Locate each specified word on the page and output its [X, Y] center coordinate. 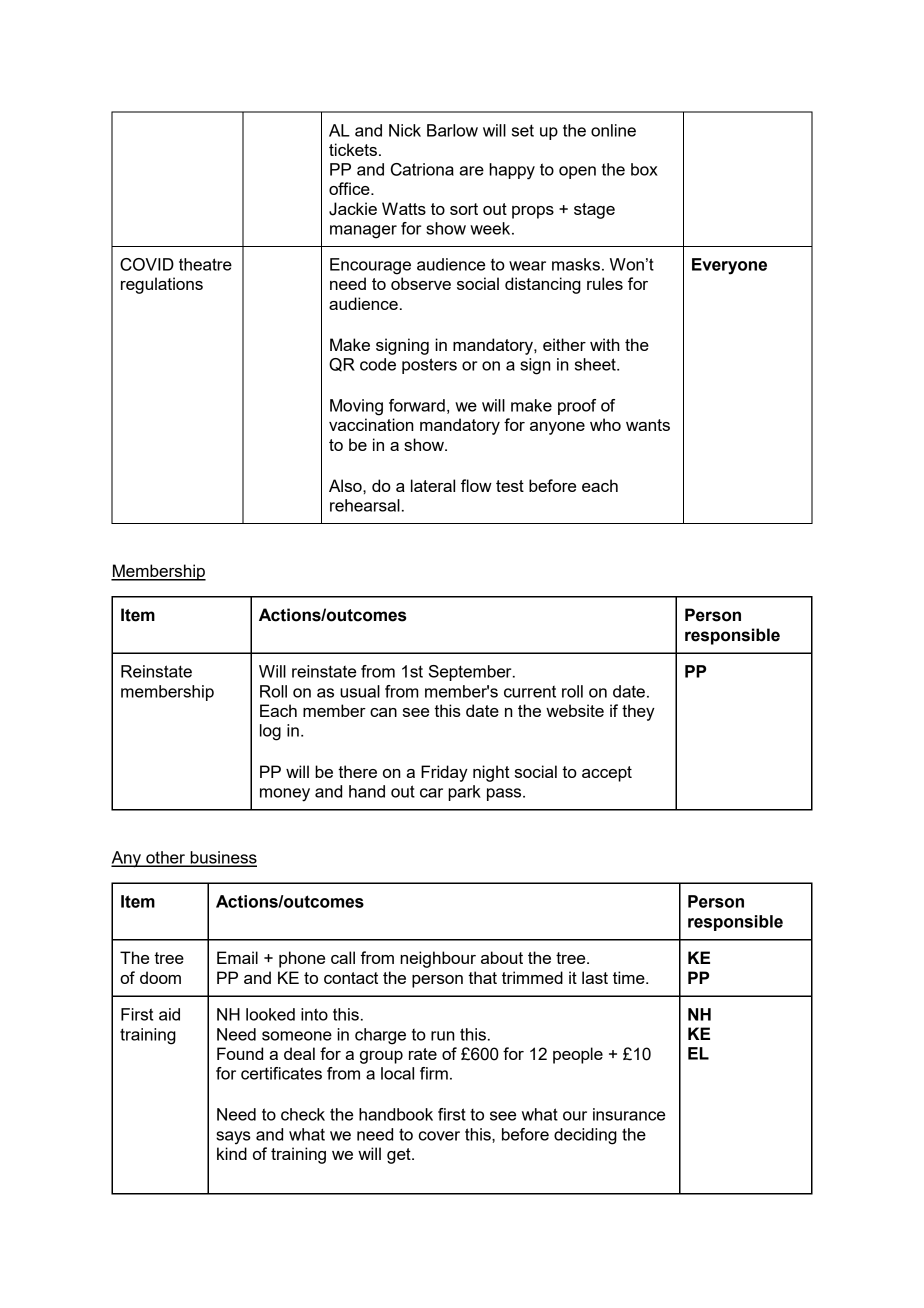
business [222, 858]
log [270, 732]
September [471, 673]
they [638, 712]
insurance [629, 1114]
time [630, 977]
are [472, 171]
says [233, 1138]
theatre [205, 264]
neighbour [438, 959]
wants [648, 425]
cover [439, 1136]
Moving [356, 407]
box [644, 169]
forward [417, 405]
